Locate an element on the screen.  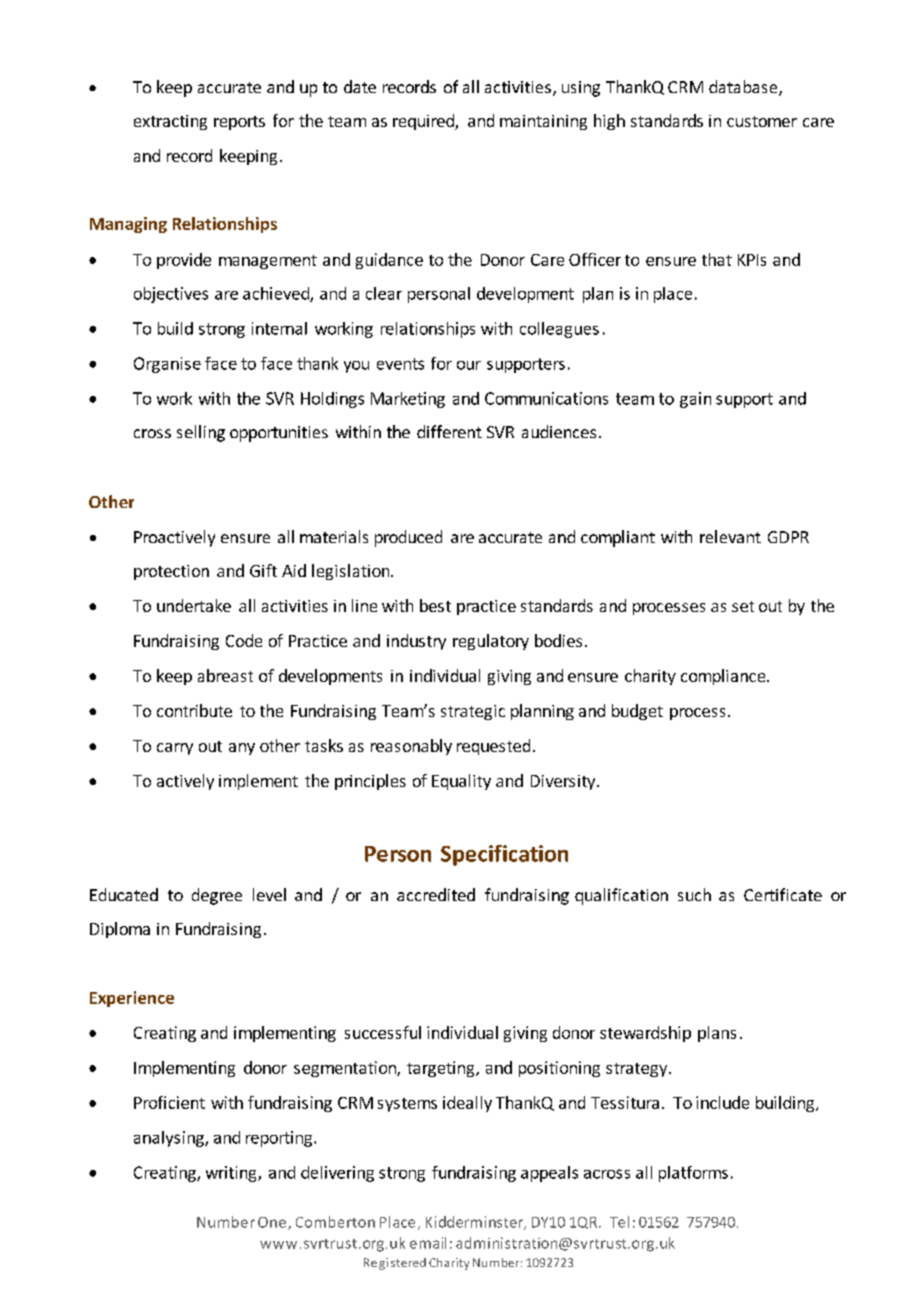
required is located at coordinates (424, 122).
